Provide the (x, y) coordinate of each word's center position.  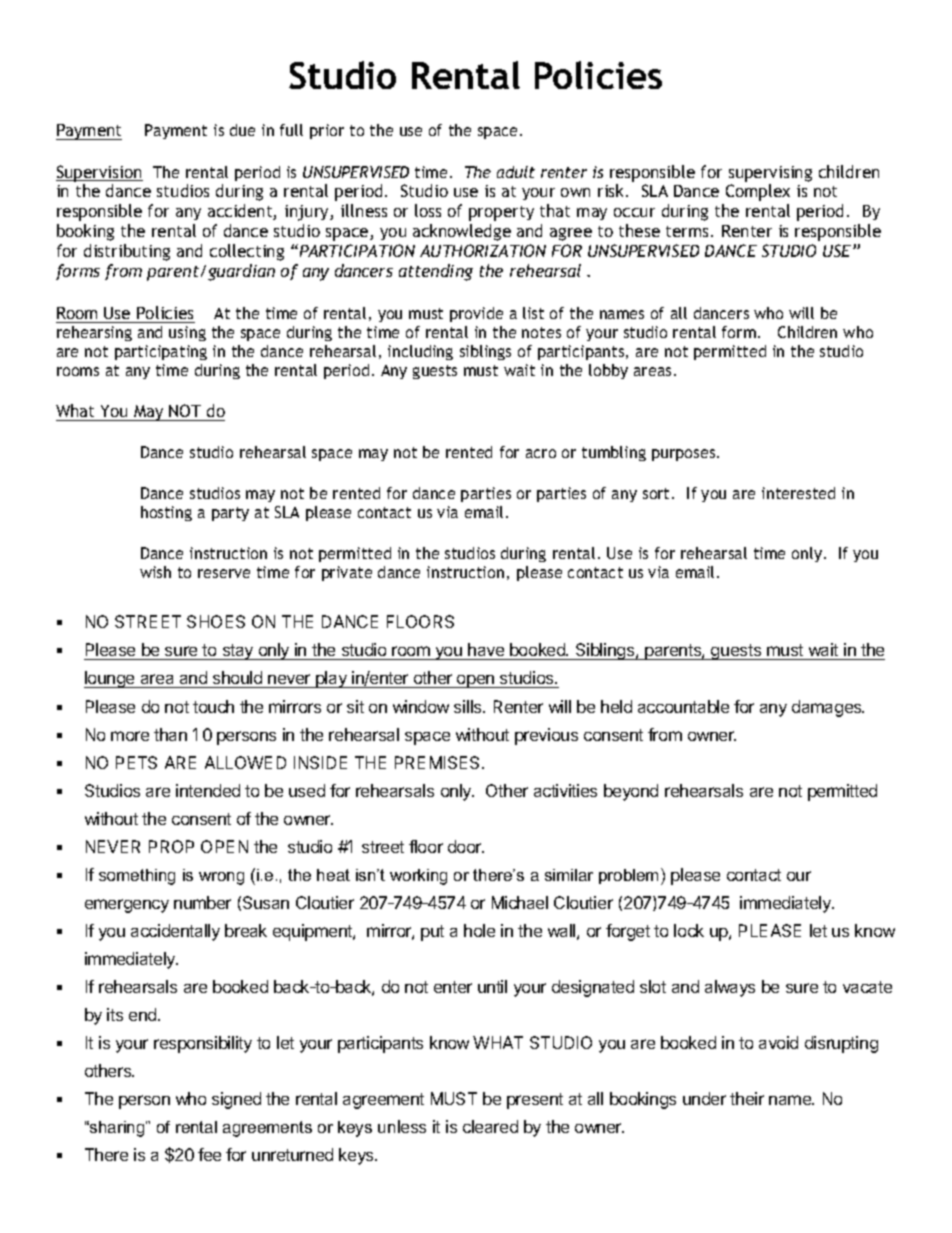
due (242, 130)
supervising (770, 174)
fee (209, 1154)
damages (828, 708)
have (486, 651)
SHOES (216, 621)
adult (516, 172)
